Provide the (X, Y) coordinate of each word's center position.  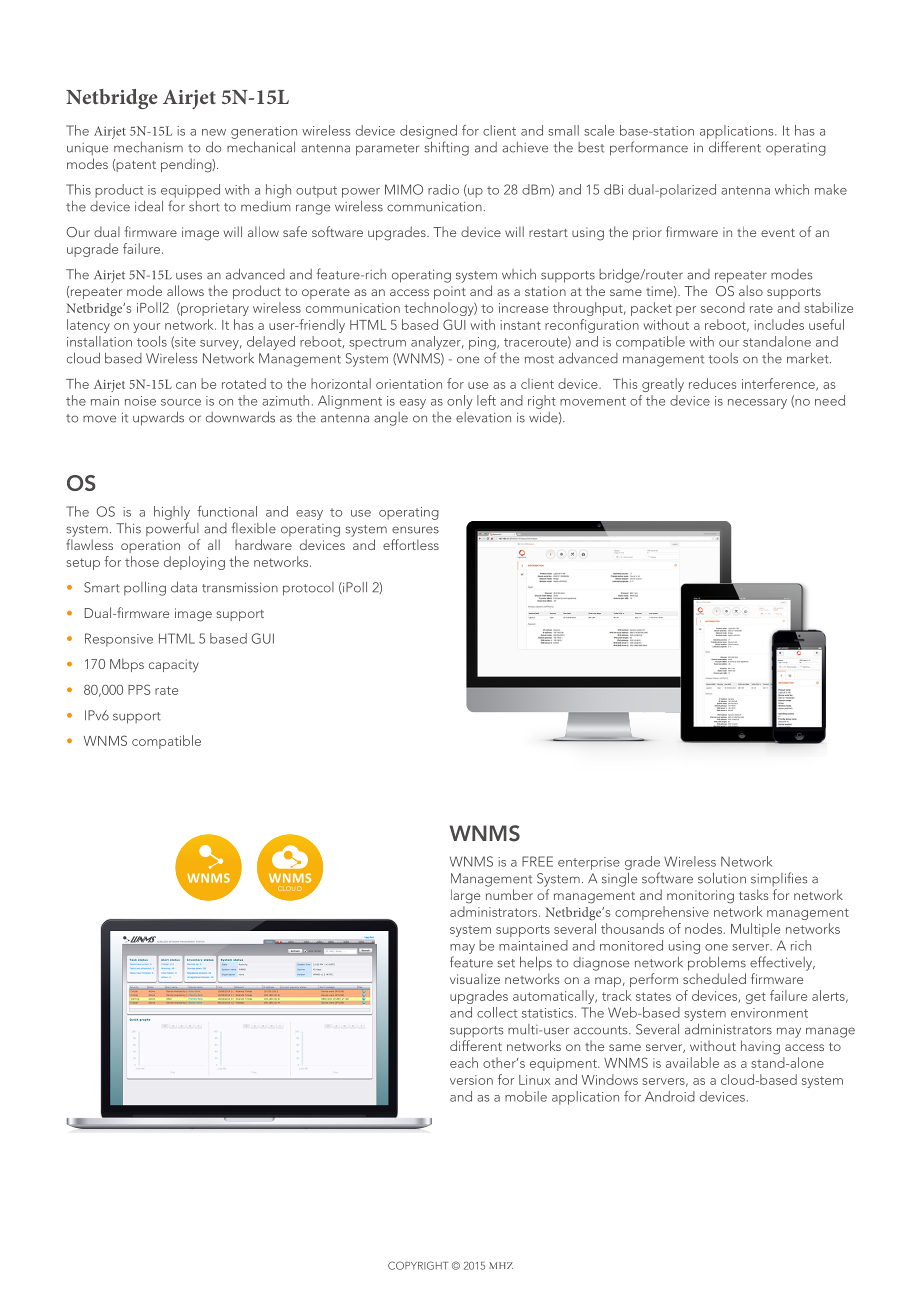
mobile (526, 1096)
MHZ (501, 1265)
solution (722, 878)
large (465, 896)
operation (150, 546)
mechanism (148, 147)
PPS (139, 689)
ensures (415, 530)
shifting (446, 148)
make (831, 189)
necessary (757, 404)
